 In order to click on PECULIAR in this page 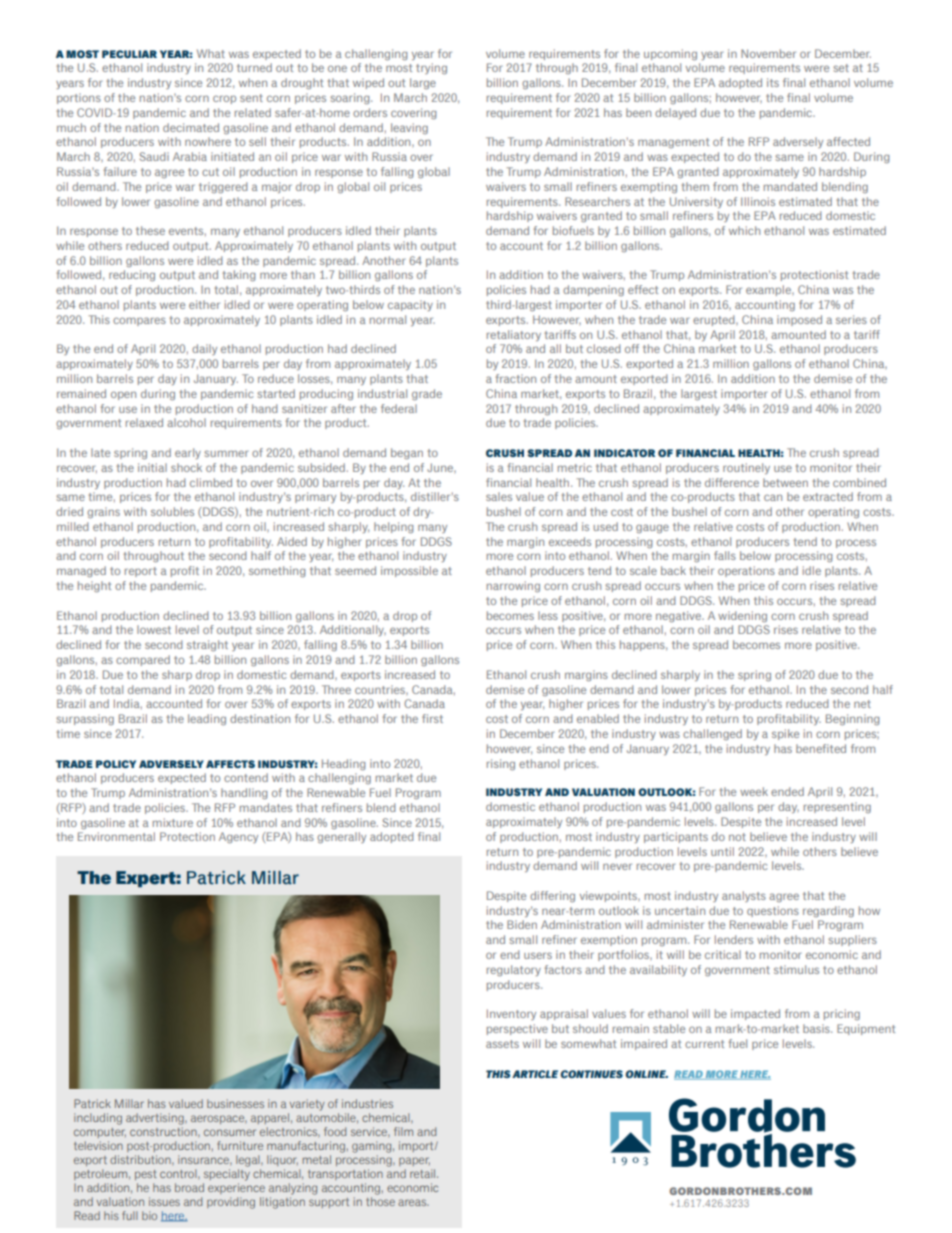, I will do `click(129, 54)`.
